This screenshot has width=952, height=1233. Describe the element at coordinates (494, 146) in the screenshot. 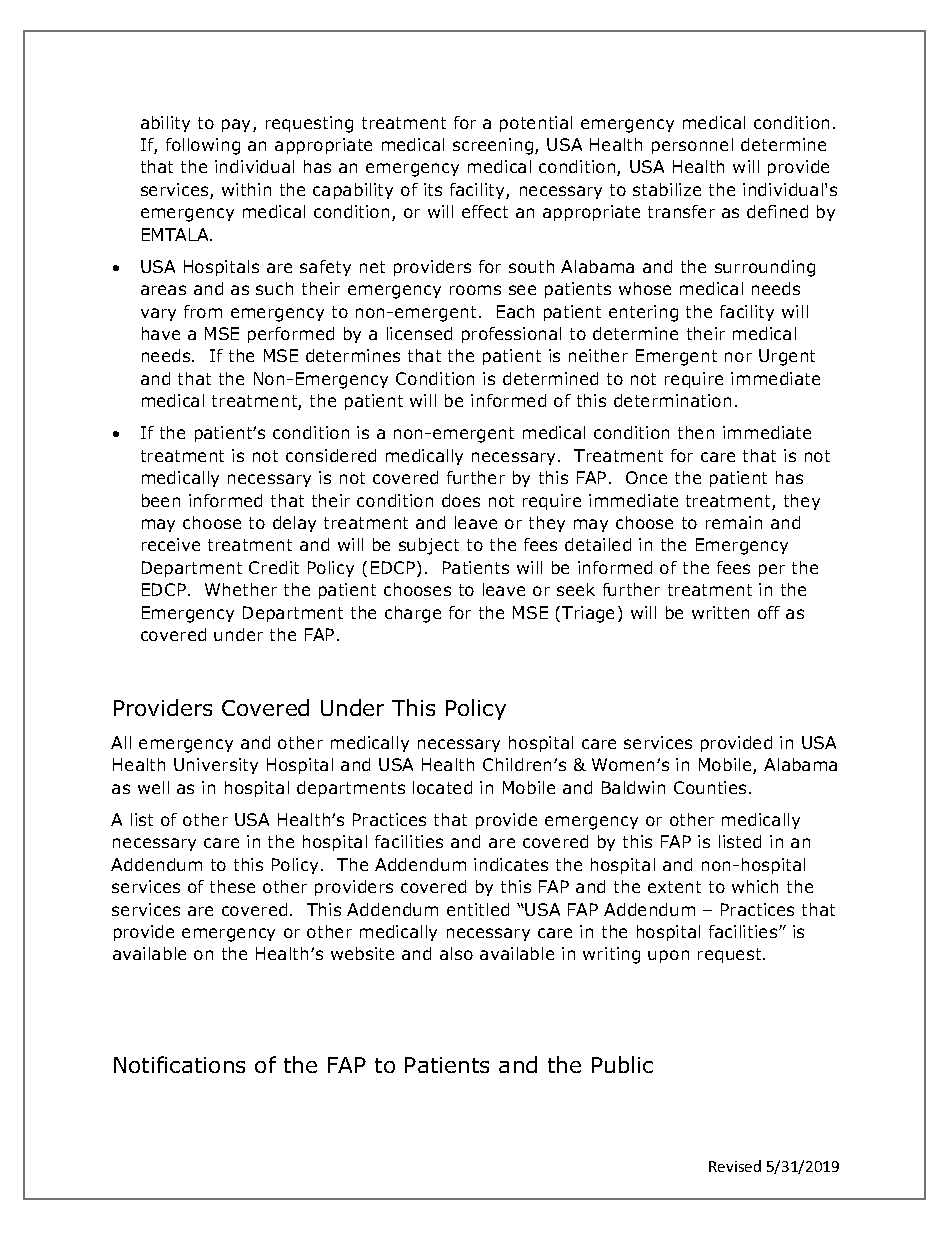

I see `screening` at that location.
